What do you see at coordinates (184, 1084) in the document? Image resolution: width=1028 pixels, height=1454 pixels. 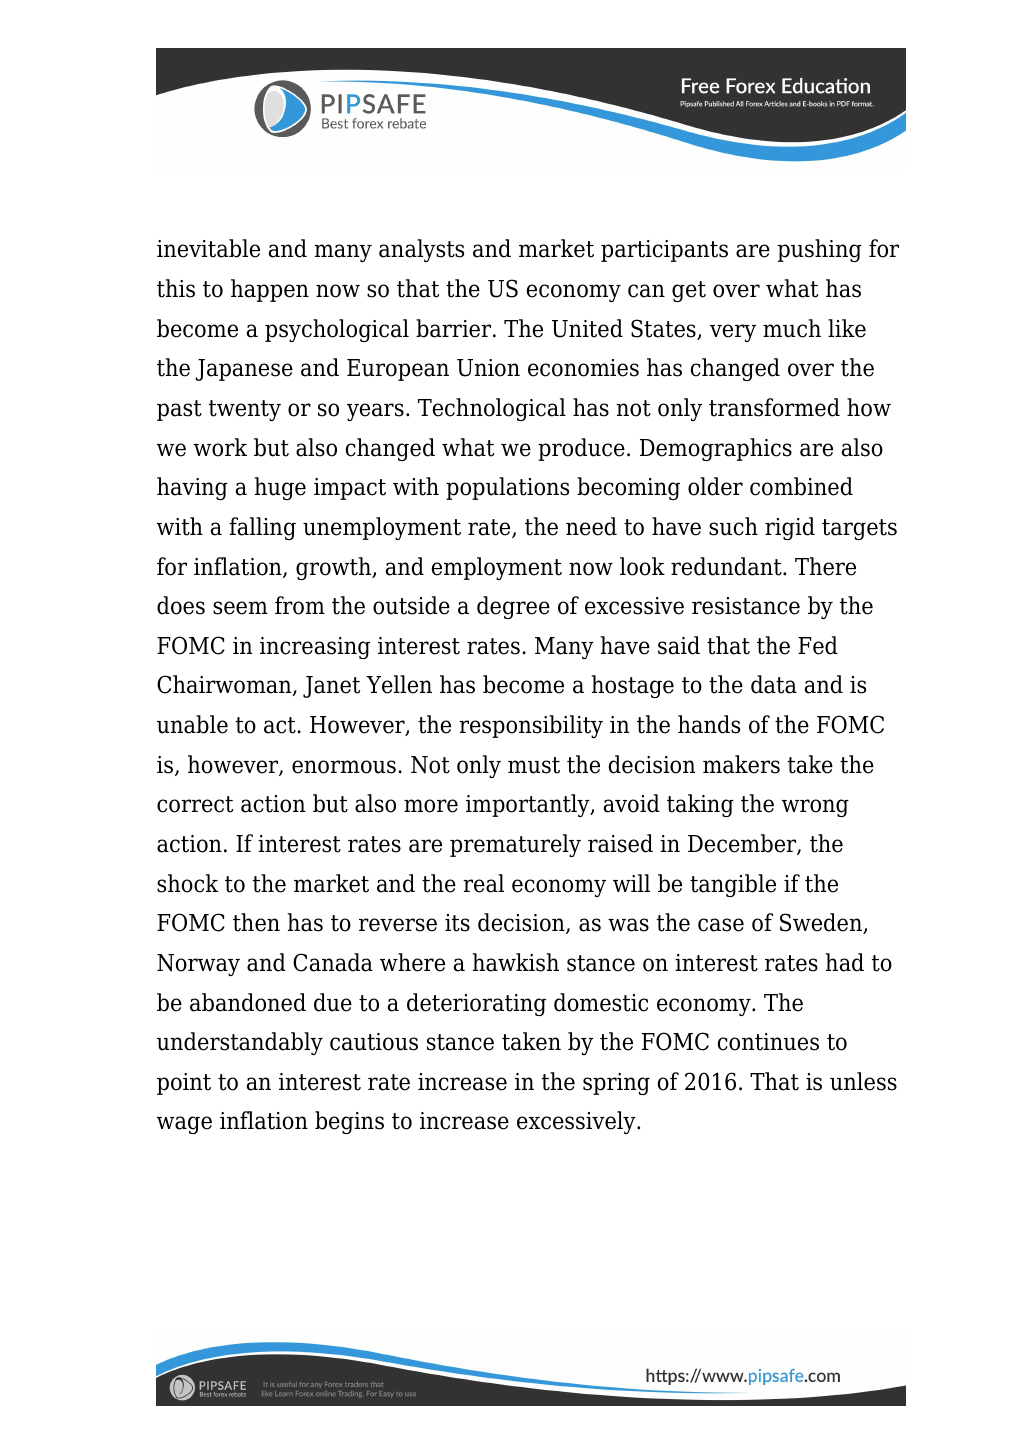 I see `point` at bounding box center [184, 1084].
